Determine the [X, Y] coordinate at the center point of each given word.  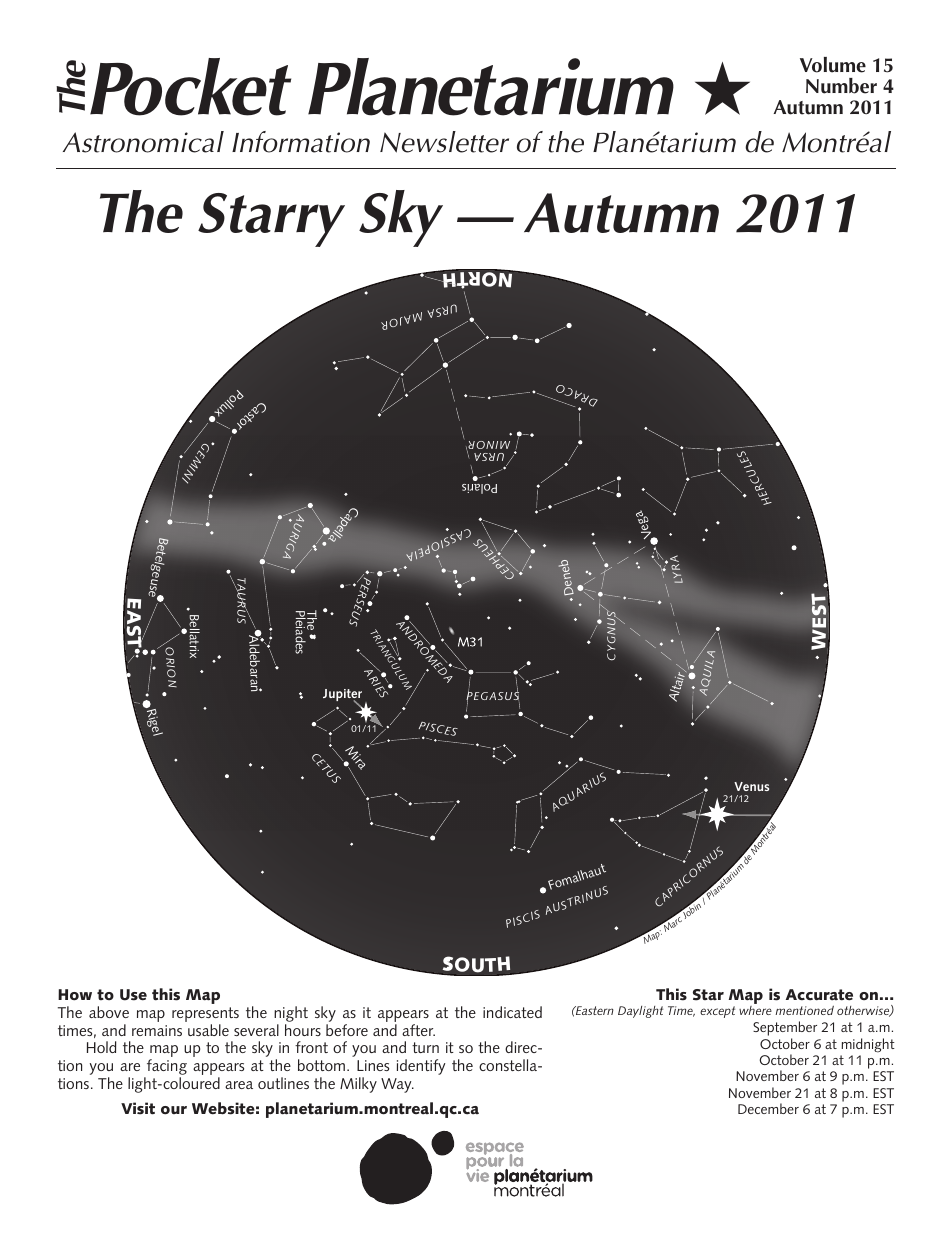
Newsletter [444, 142]
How [75, 995]
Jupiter [342, 696]
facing [165, 1068]
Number [841, 86]
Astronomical [143, 142]
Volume [833, 65]
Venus [751, 786]
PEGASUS [493, 696]
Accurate [819, 995]
